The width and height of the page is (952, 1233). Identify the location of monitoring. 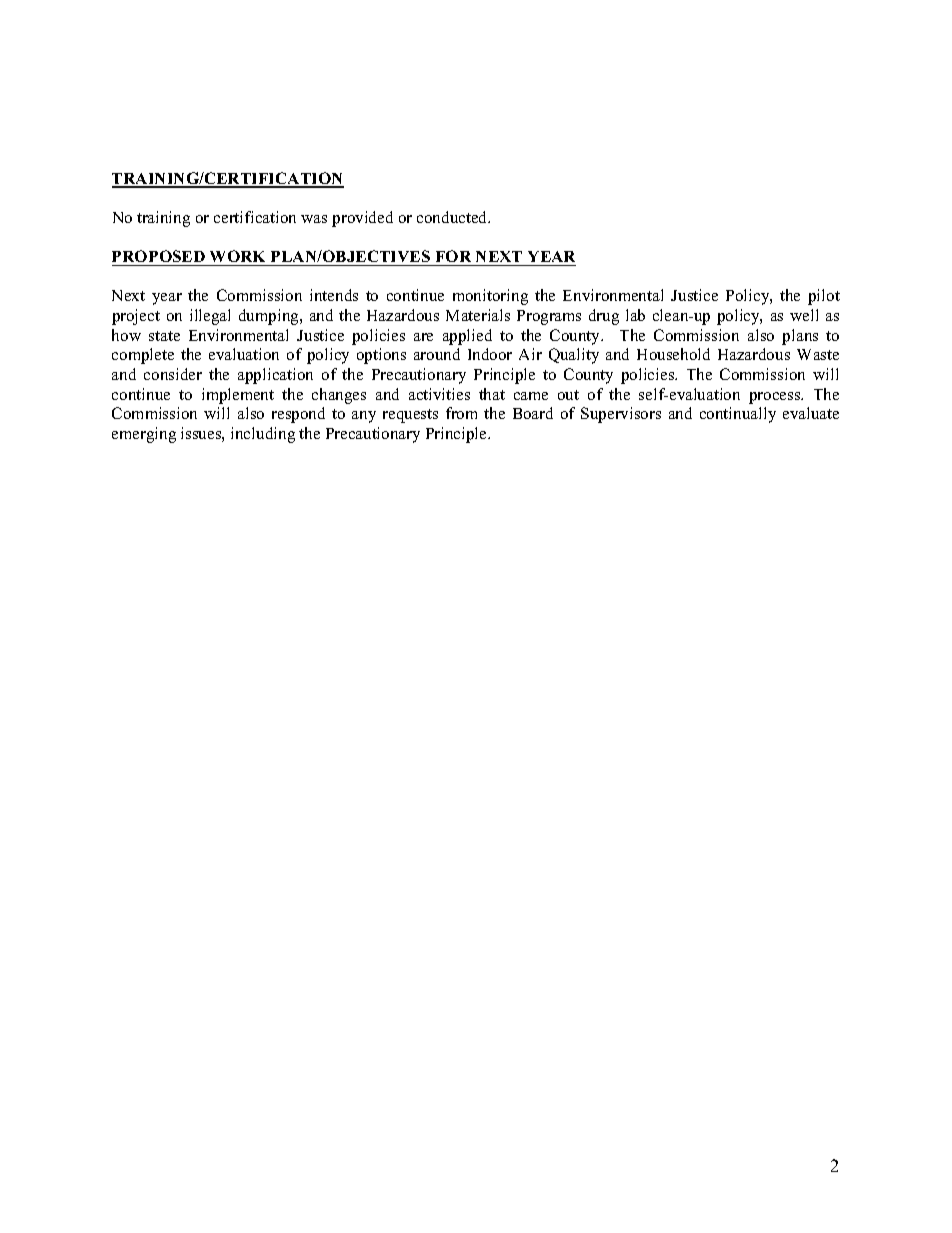
(490, 297).
